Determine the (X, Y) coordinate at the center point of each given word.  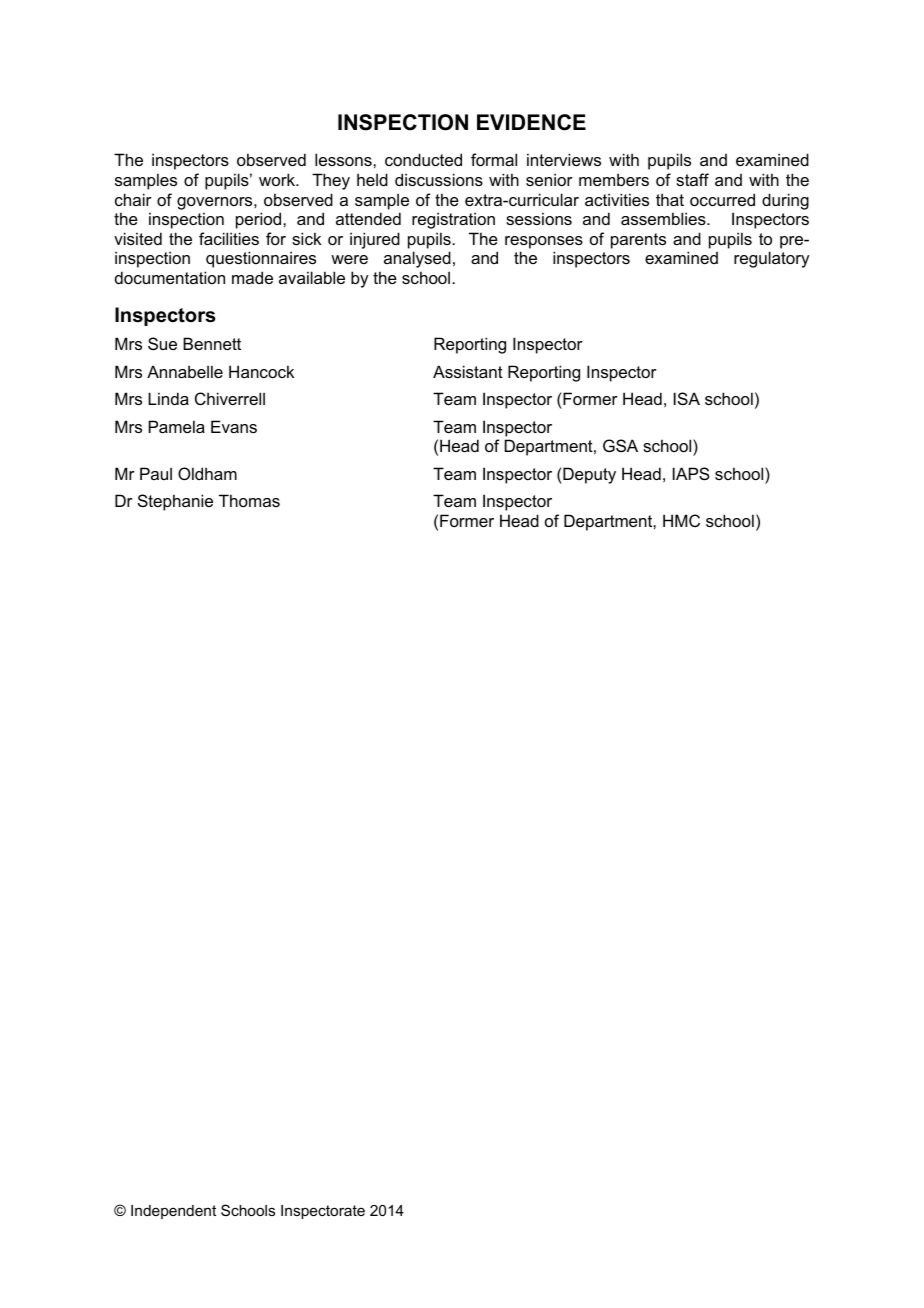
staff (692, 179)
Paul (156, 473)
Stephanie (175, 502)
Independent (173, 1212)
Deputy (588, 475)
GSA (620, 445)
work (278, 179)
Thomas (249, 500)
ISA (687, 398)
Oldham (207, 473)
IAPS (691, 473)
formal (494, 159)
